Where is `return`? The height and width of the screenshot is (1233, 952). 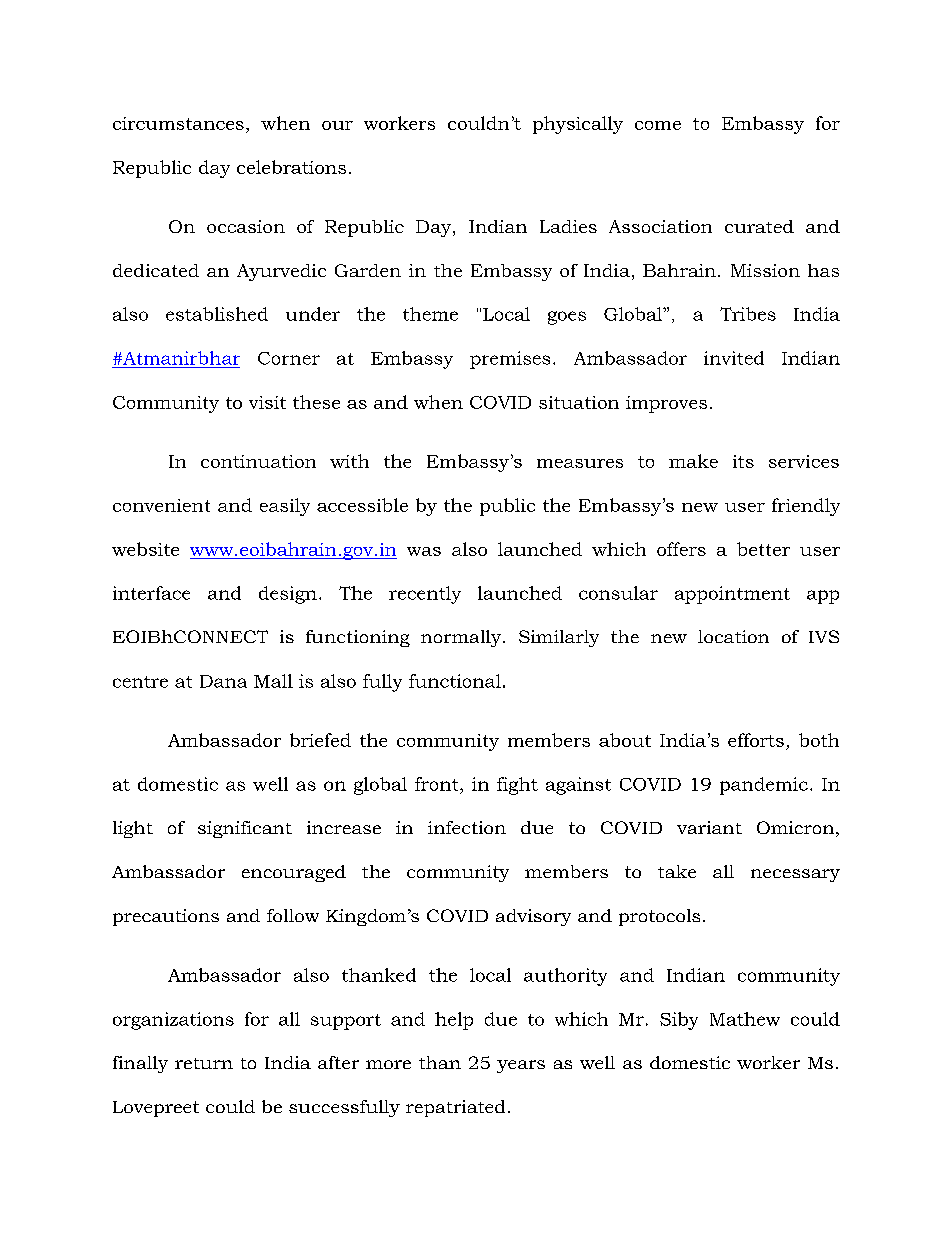 return is located at coordinates (204, 1063).
